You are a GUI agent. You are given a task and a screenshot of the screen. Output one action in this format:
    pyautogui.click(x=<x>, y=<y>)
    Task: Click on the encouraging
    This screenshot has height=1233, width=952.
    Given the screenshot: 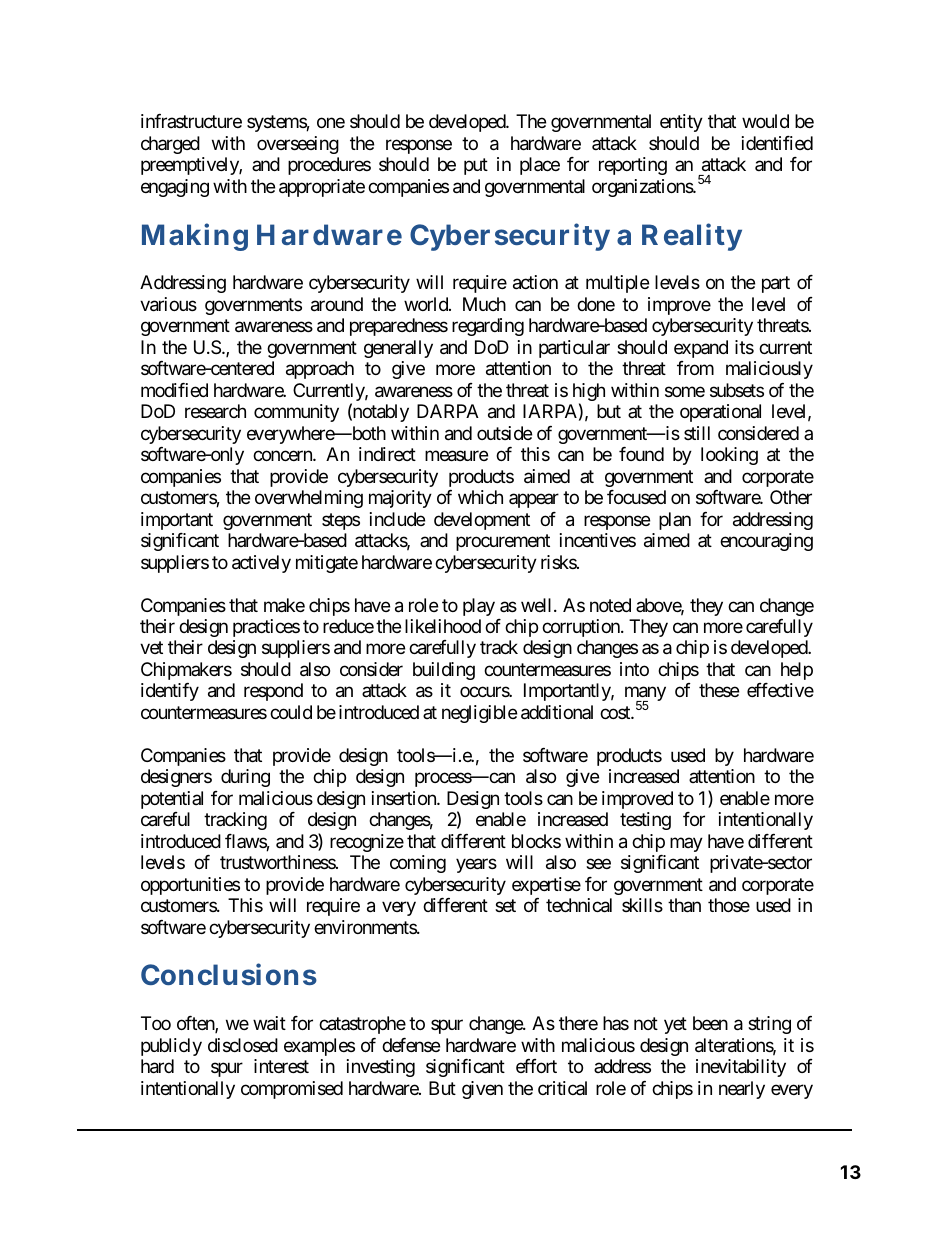 What is the action you would take?
    pyautogui.click(x=766, y=542)
